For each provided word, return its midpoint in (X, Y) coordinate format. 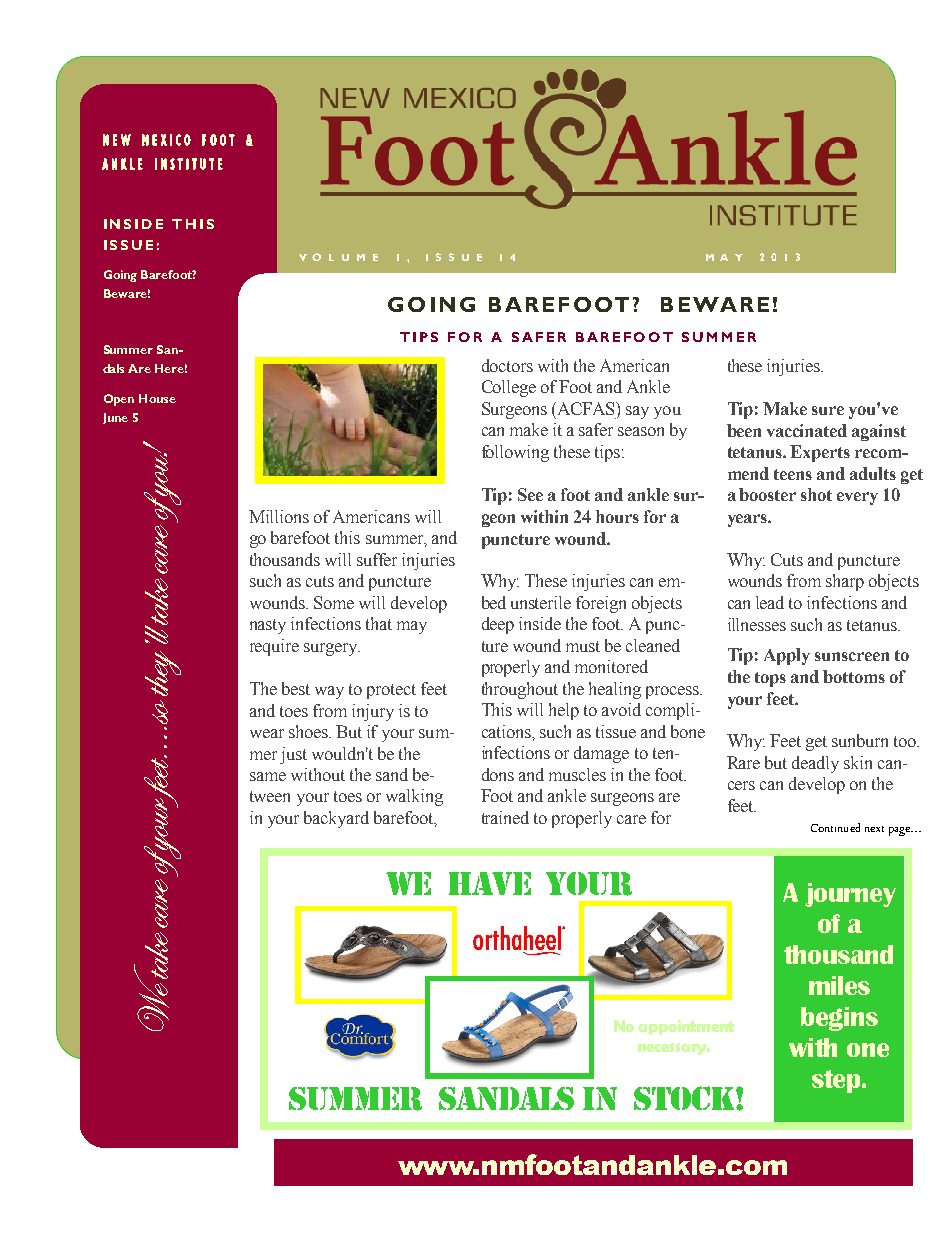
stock (685, 1098)
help (564, 711)
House (157, 398)
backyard (336, 819)
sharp (845, 582)
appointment (686, 1027)
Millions (279, 516)
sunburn (860, 740)
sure (828, 410)
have (490, 883)
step (837, 1081)
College (509, 388)
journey (850, 895)
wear (267, 733)
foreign (601, 604)
